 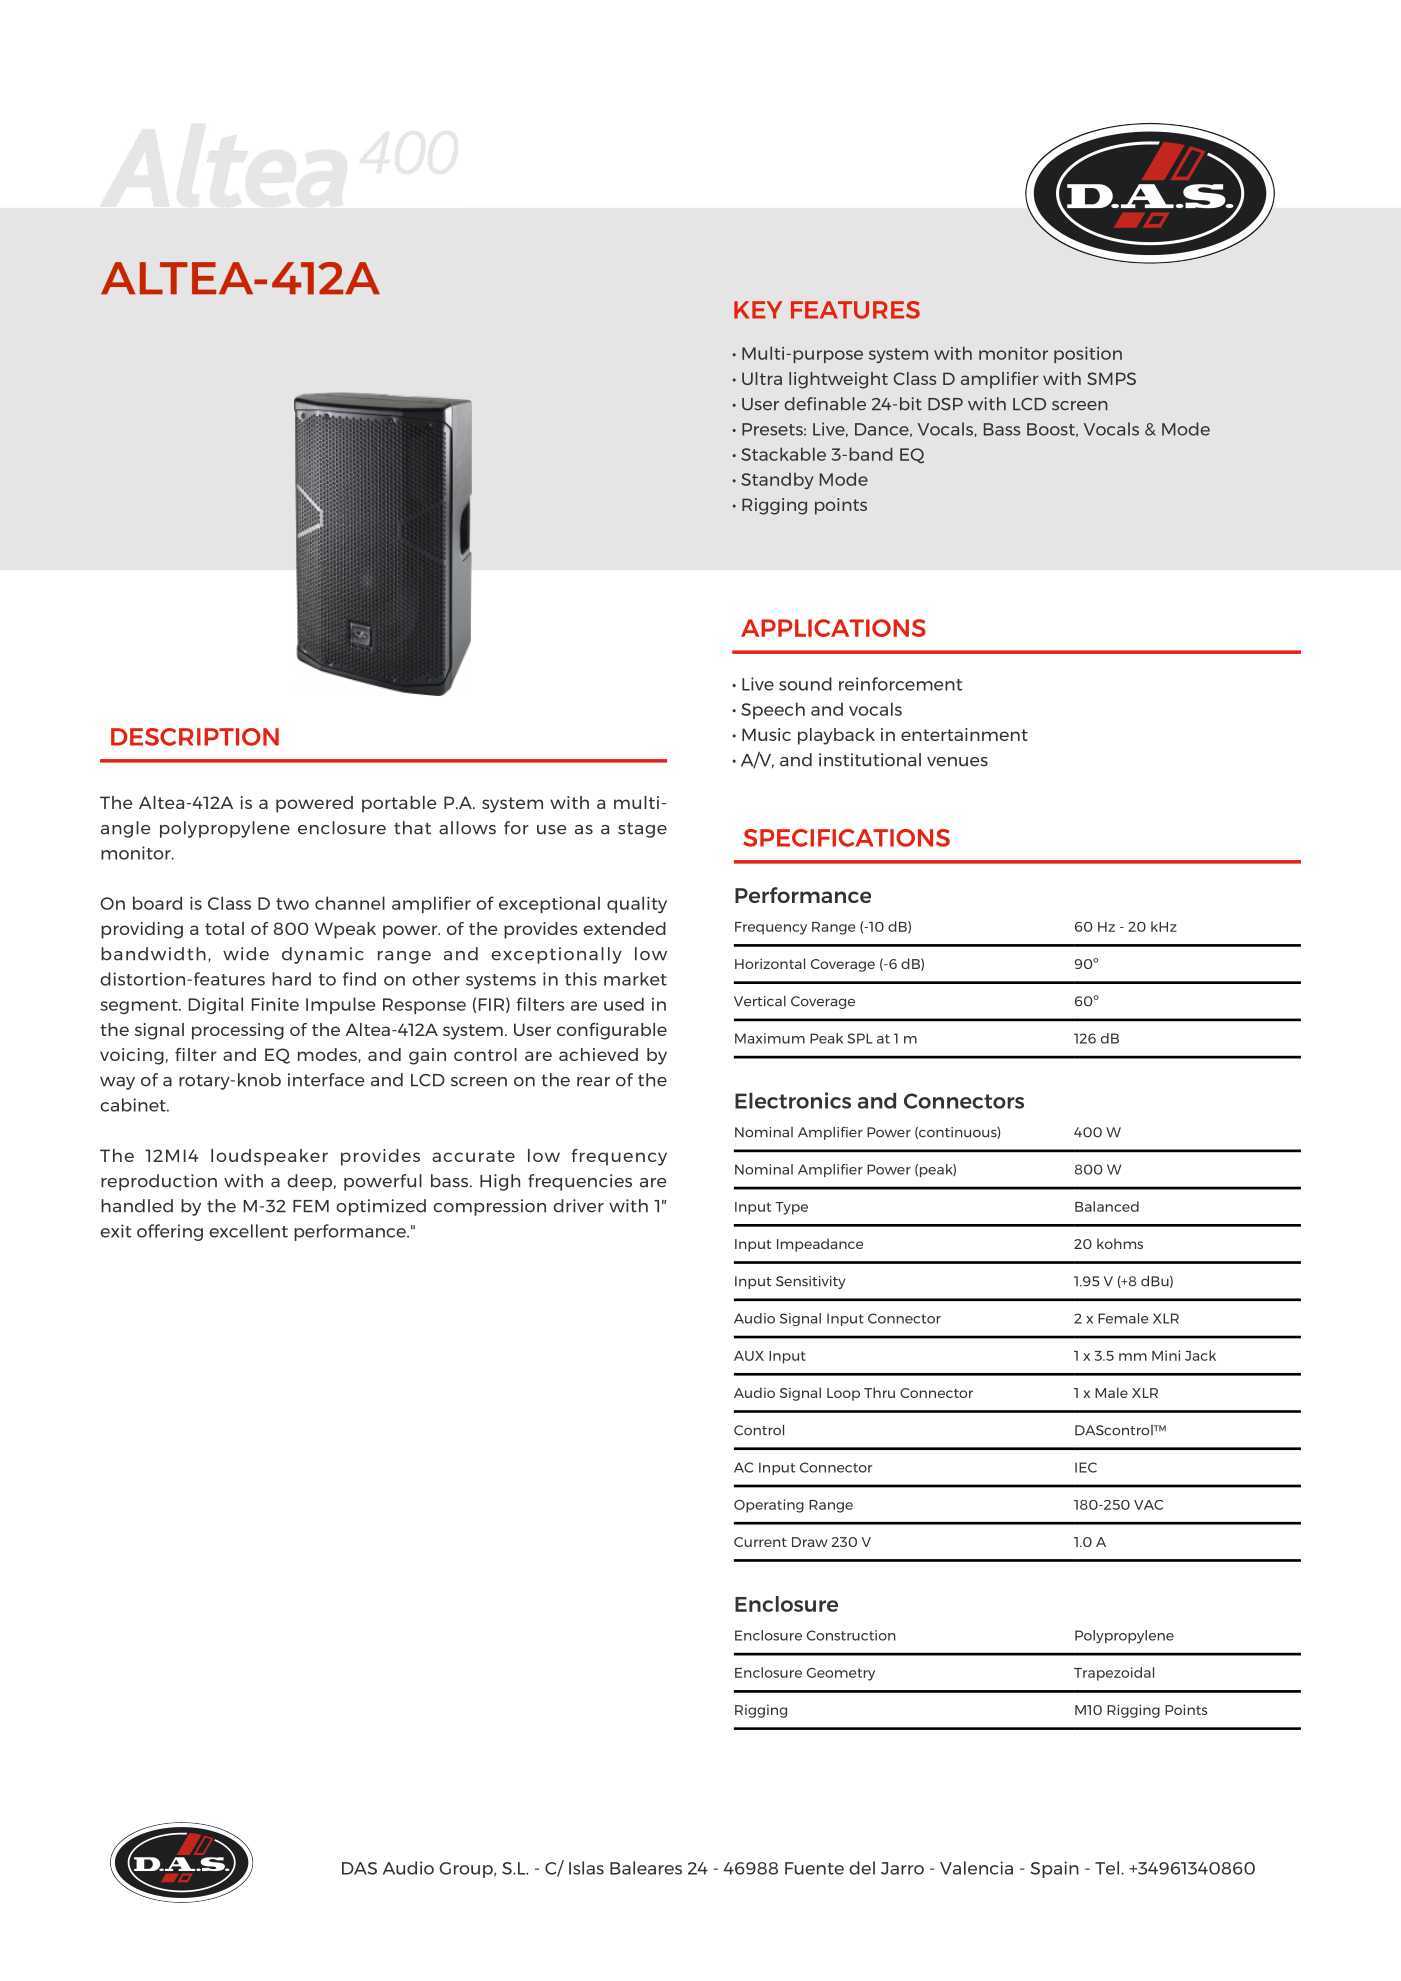 I want to click on DESCRIPTION, so click(x=195, y=737).
